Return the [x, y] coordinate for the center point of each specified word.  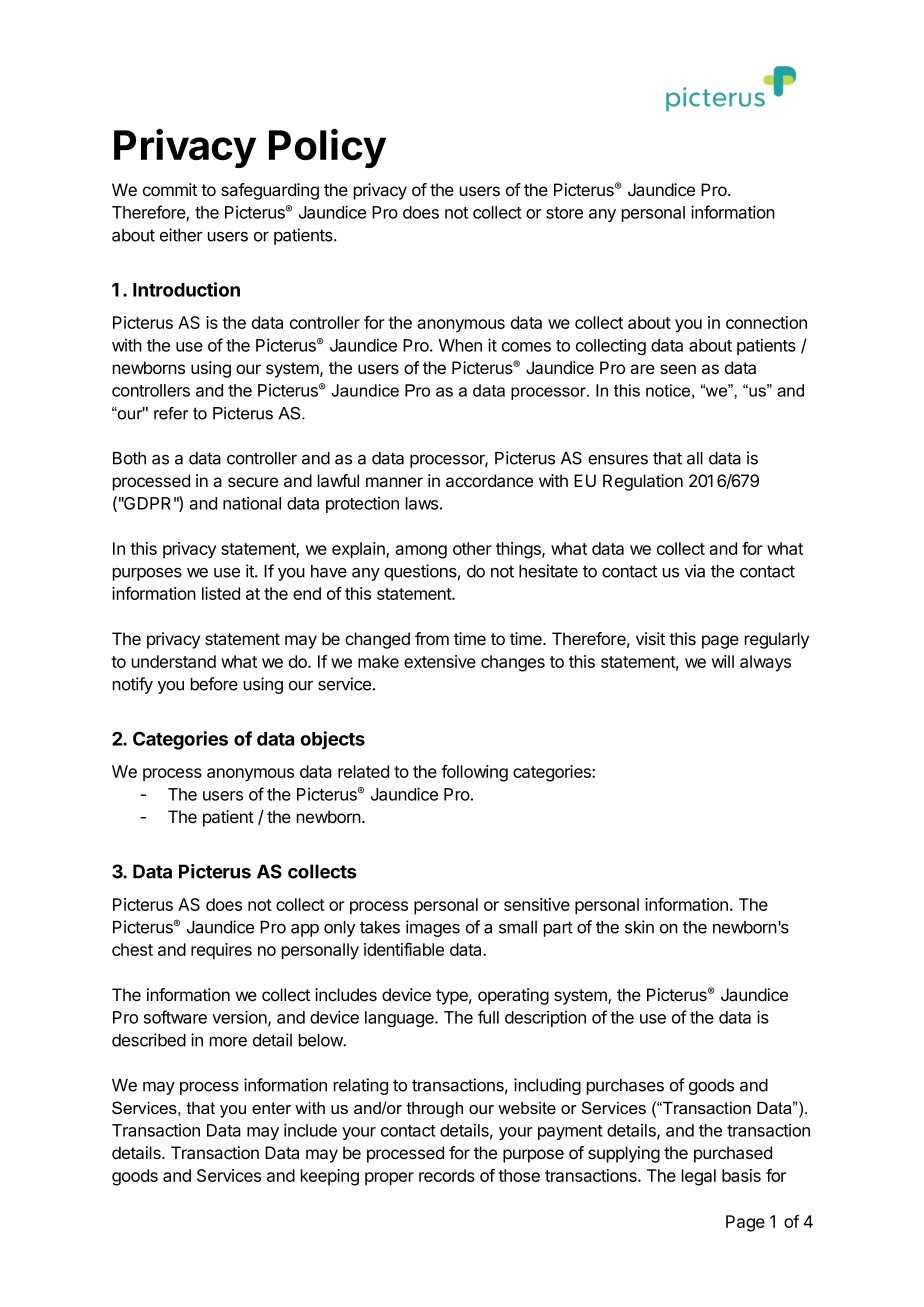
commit [170, 189]
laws [422, 503]
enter [271, 1108]
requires [221, 951]
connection [766, 322]
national [252, 503]
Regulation [643, 482]
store [564, 213]
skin [639, 927]
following [474, 773]
